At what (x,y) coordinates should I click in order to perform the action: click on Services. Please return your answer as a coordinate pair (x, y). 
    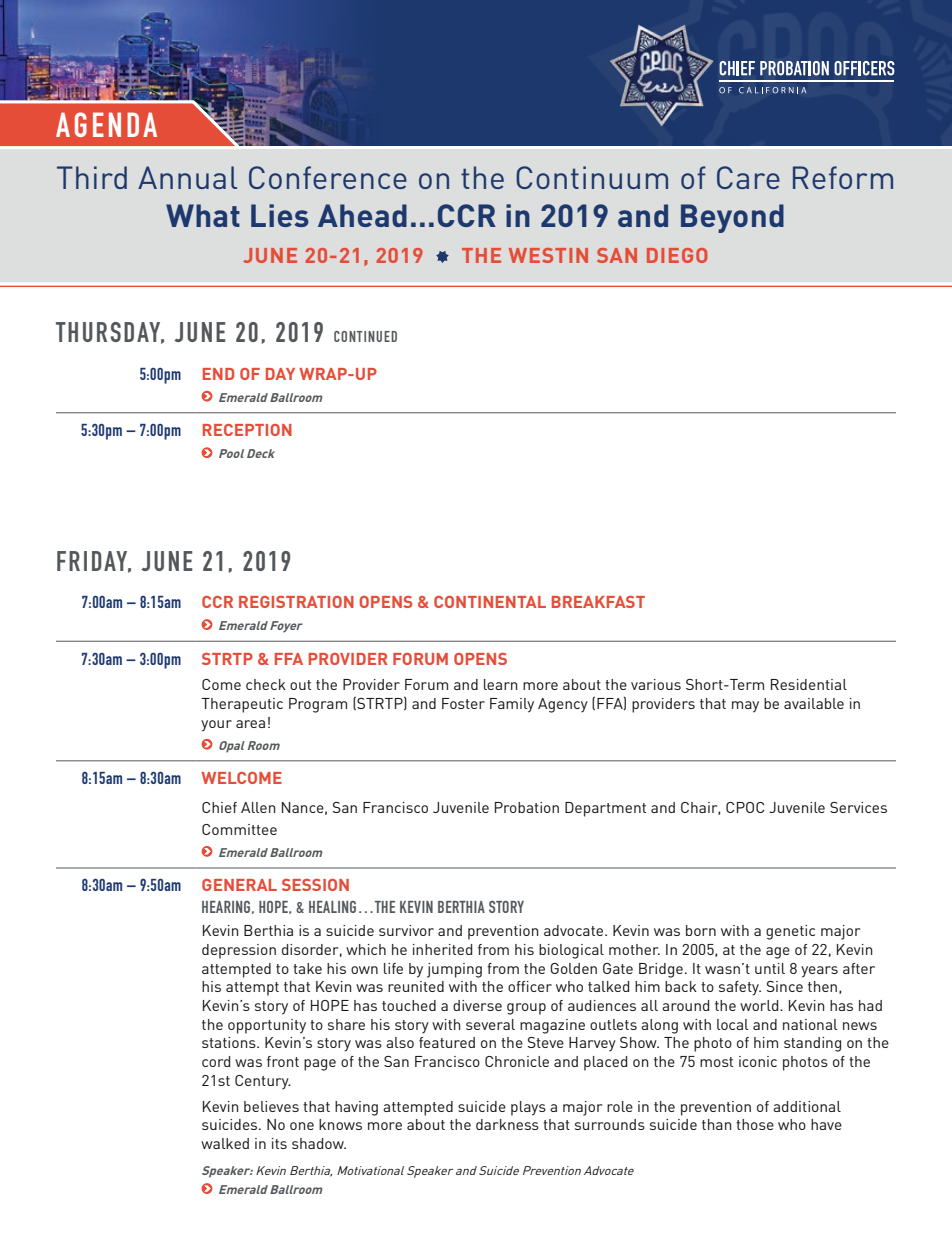
    Looking at the image, I should click on (858, 807).
